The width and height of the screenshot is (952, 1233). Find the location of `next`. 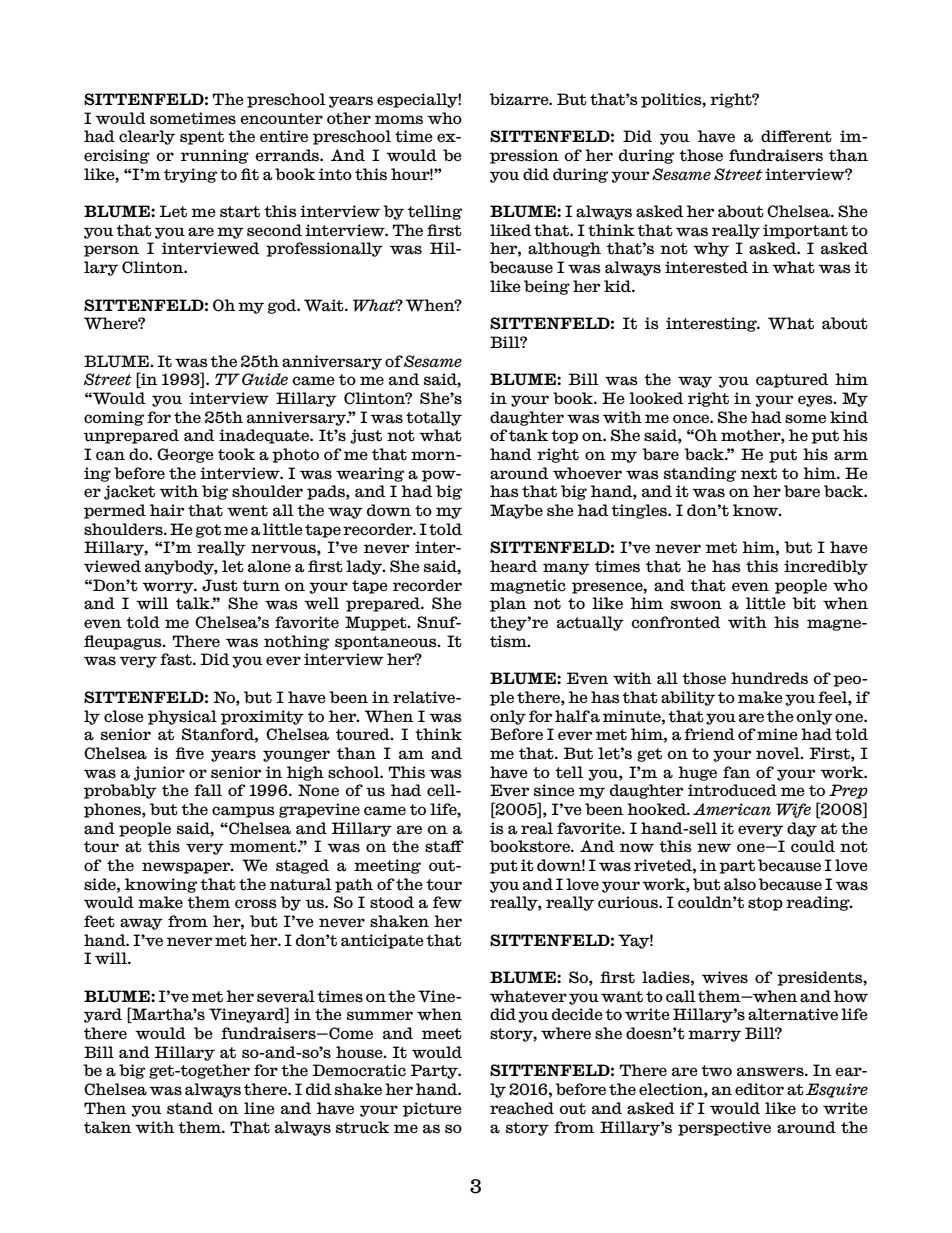

next is located at coordinates (759, 474).
